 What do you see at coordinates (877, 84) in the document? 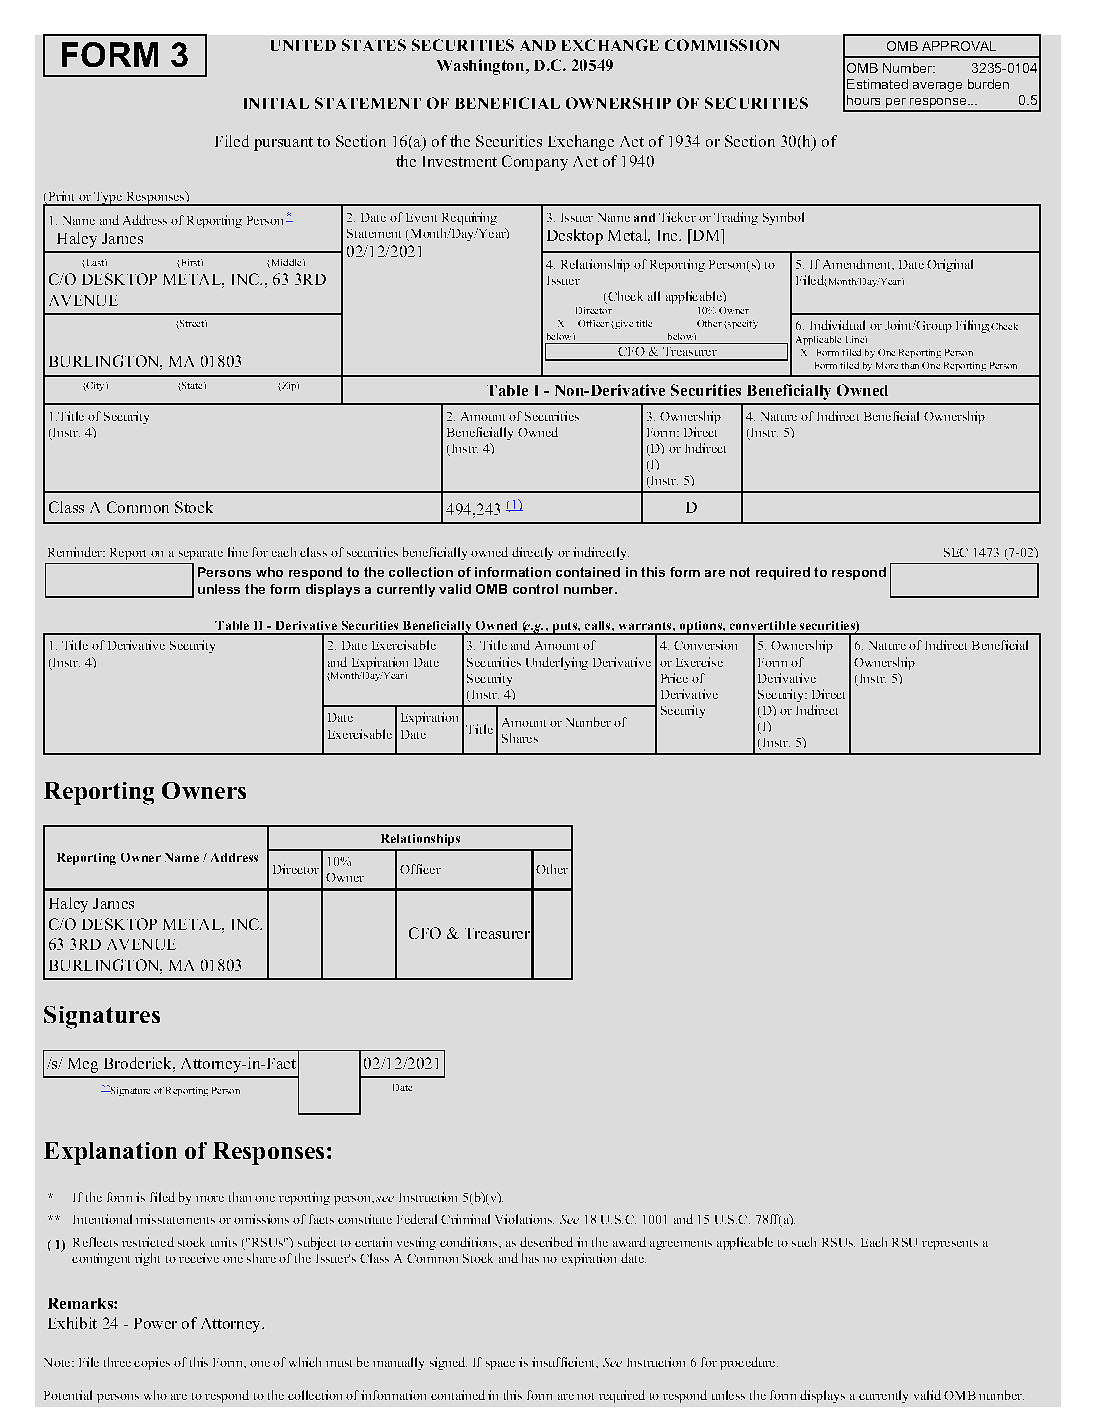
I see `Estimated` at bounding box center [877, 84].
